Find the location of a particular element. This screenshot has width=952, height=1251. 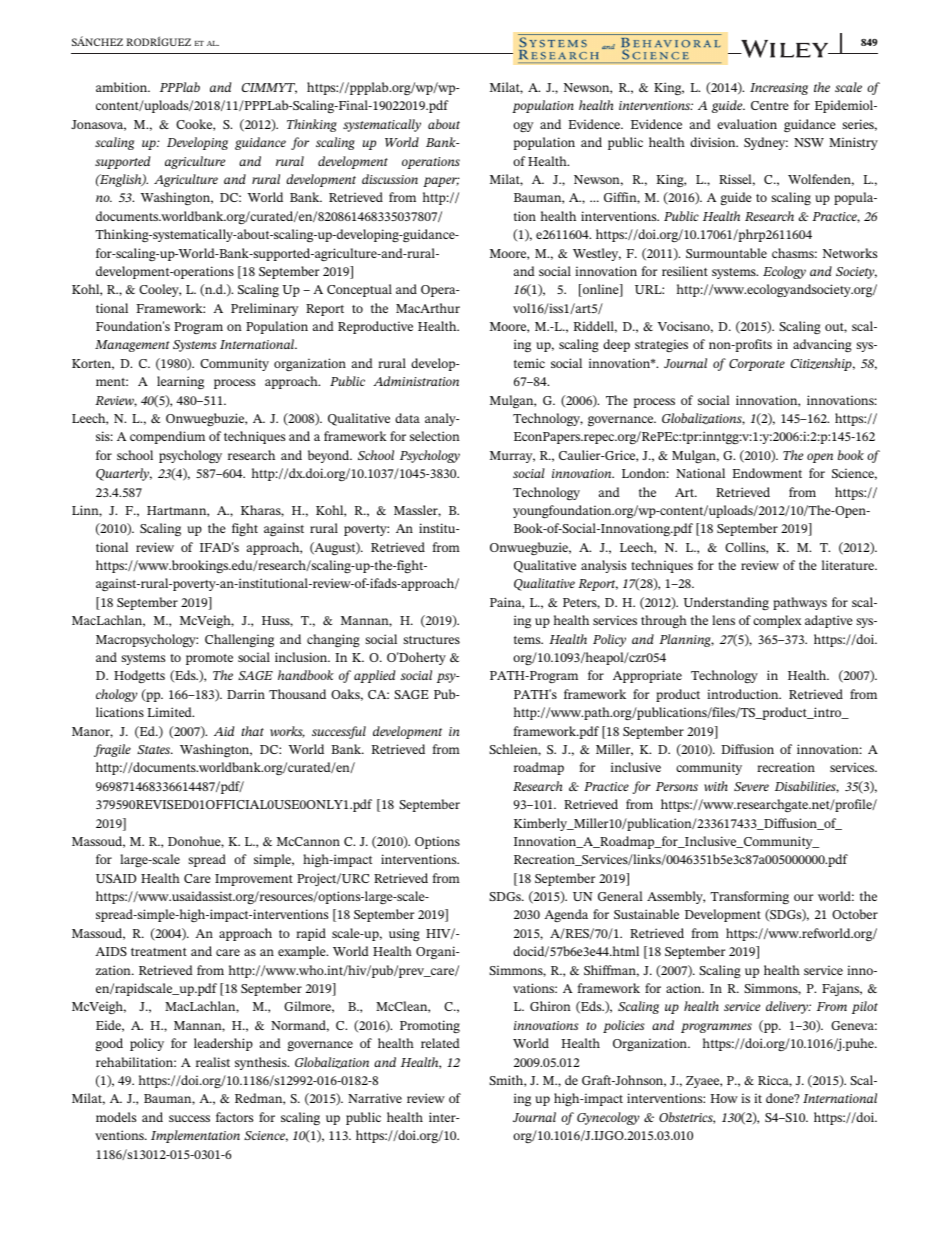

realist is located at coordinates (213, 1062).
